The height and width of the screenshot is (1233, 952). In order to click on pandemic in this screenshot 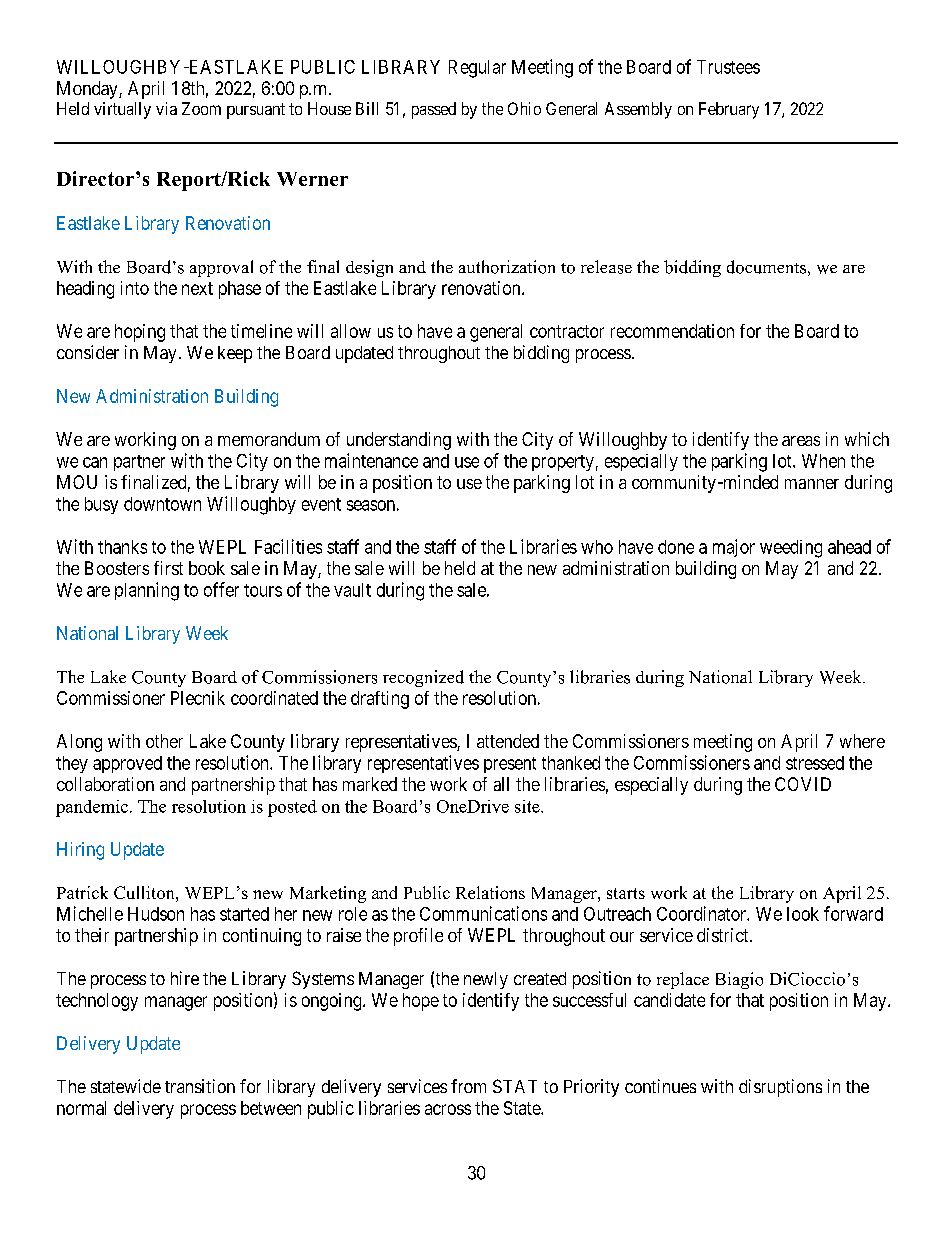, I will do `click(92, 808)`.
